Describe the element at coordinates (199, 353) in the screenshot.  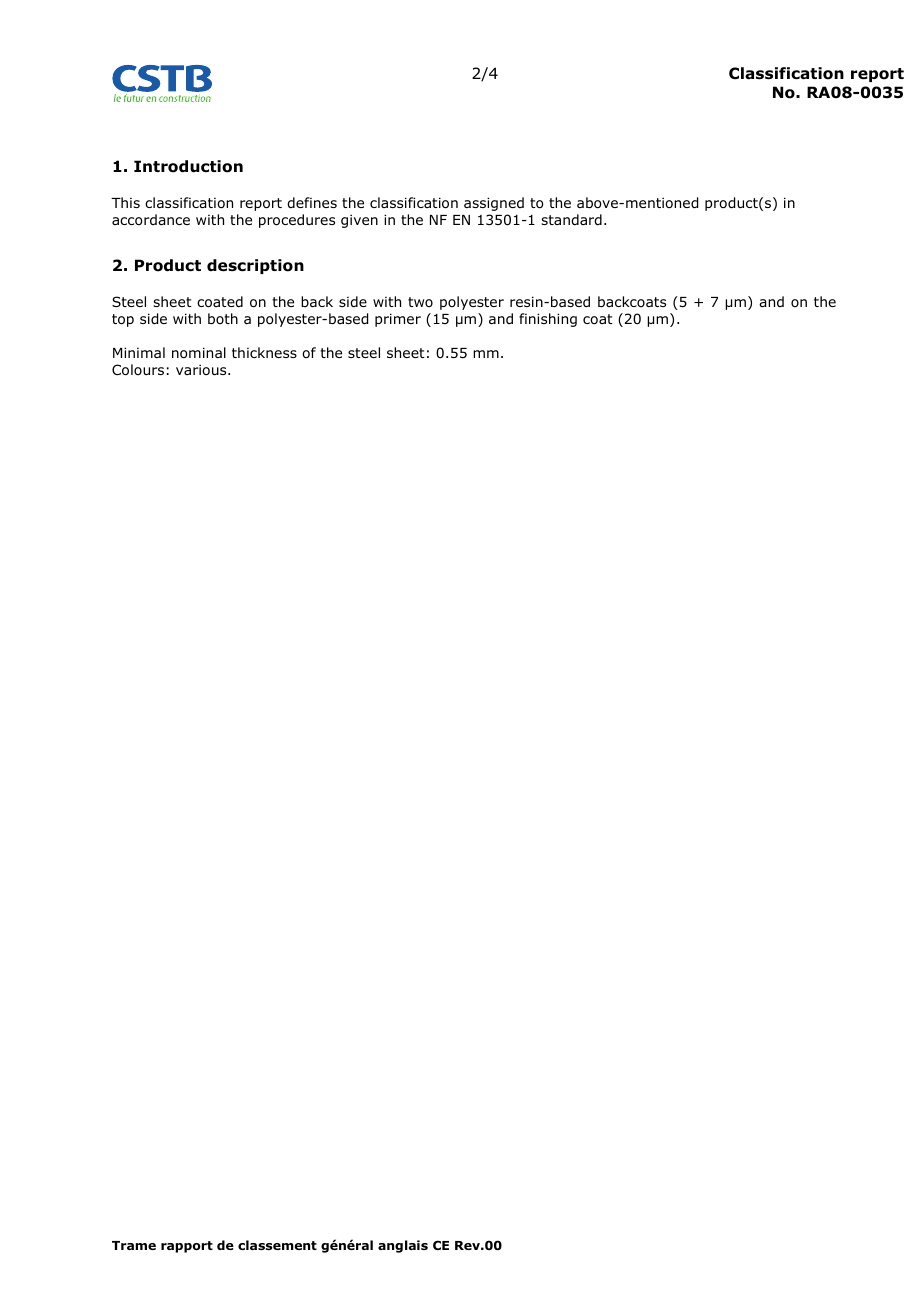
I see `nominal` at that location.
